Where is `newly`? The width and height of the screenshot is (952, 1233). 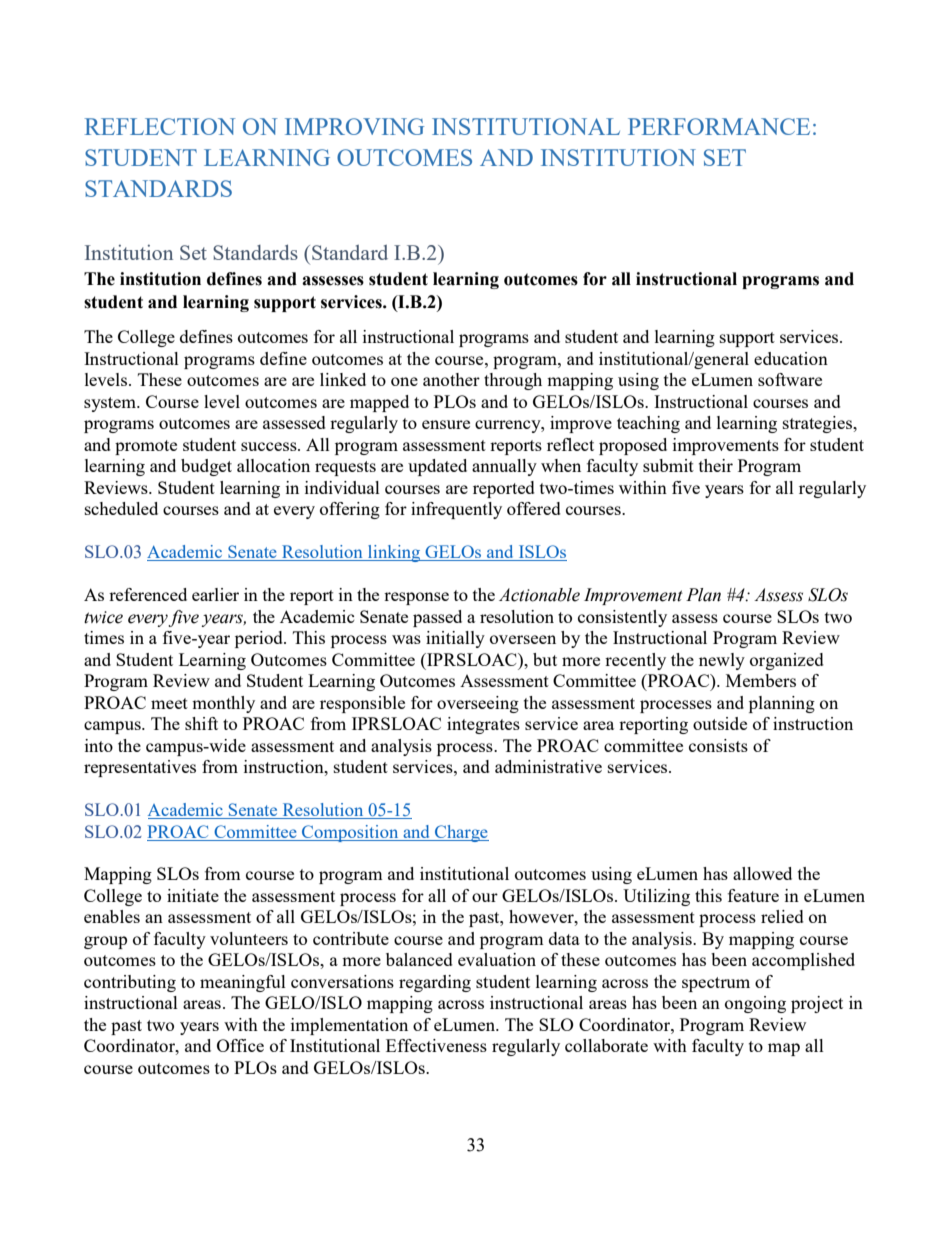
newly is located at coordinates (722, 661).
